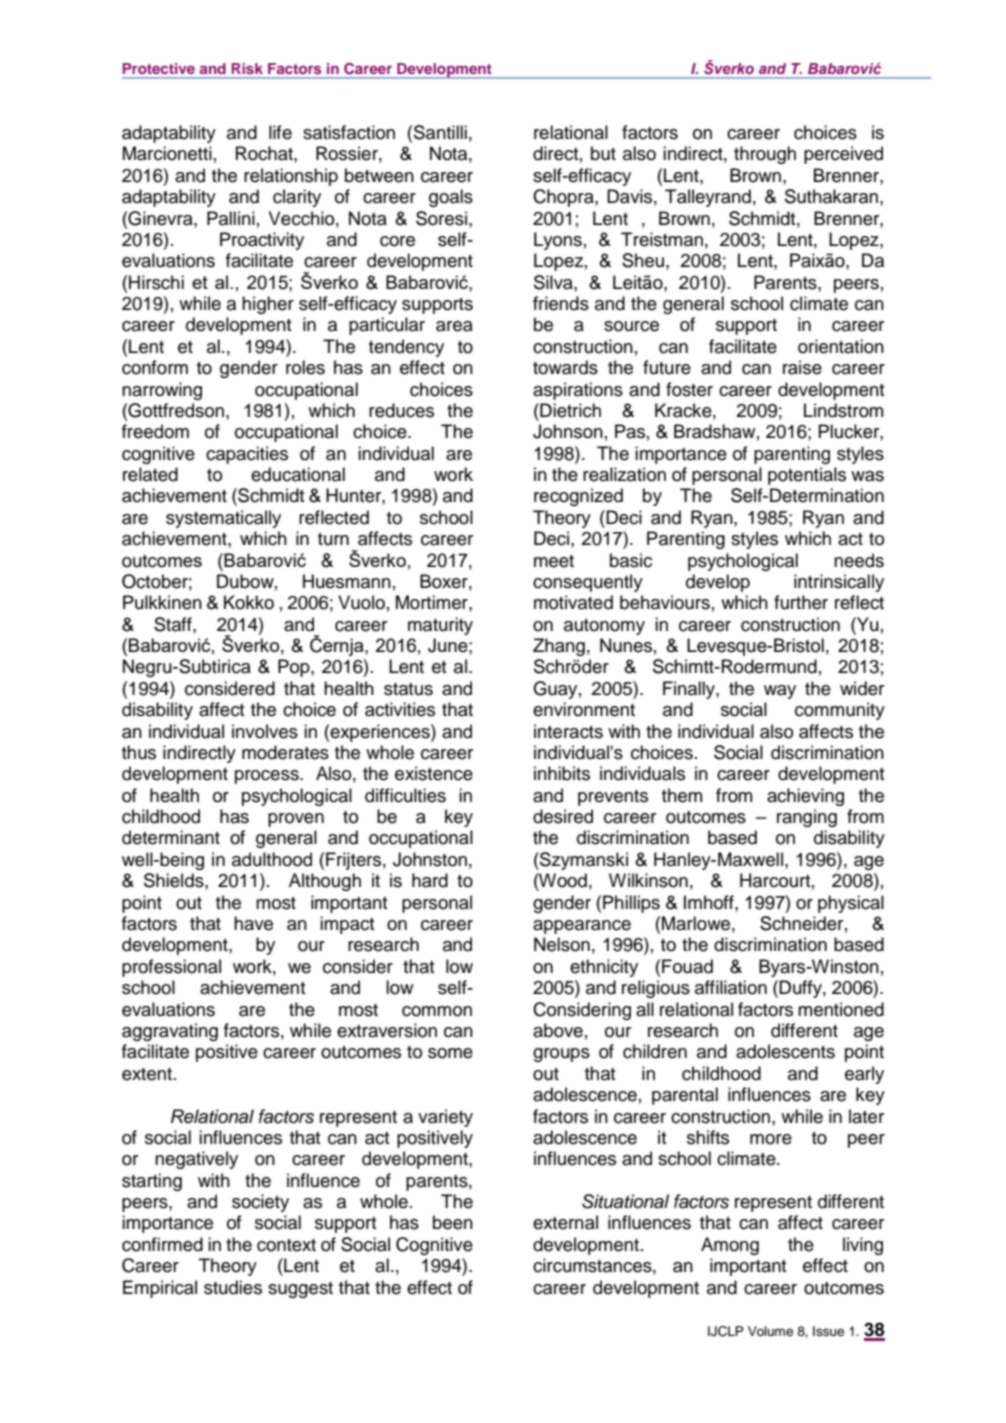 This page has height=1423, width=1006. Describe the element at coordinates (765, 155) in the page. I see `through` at that location.
